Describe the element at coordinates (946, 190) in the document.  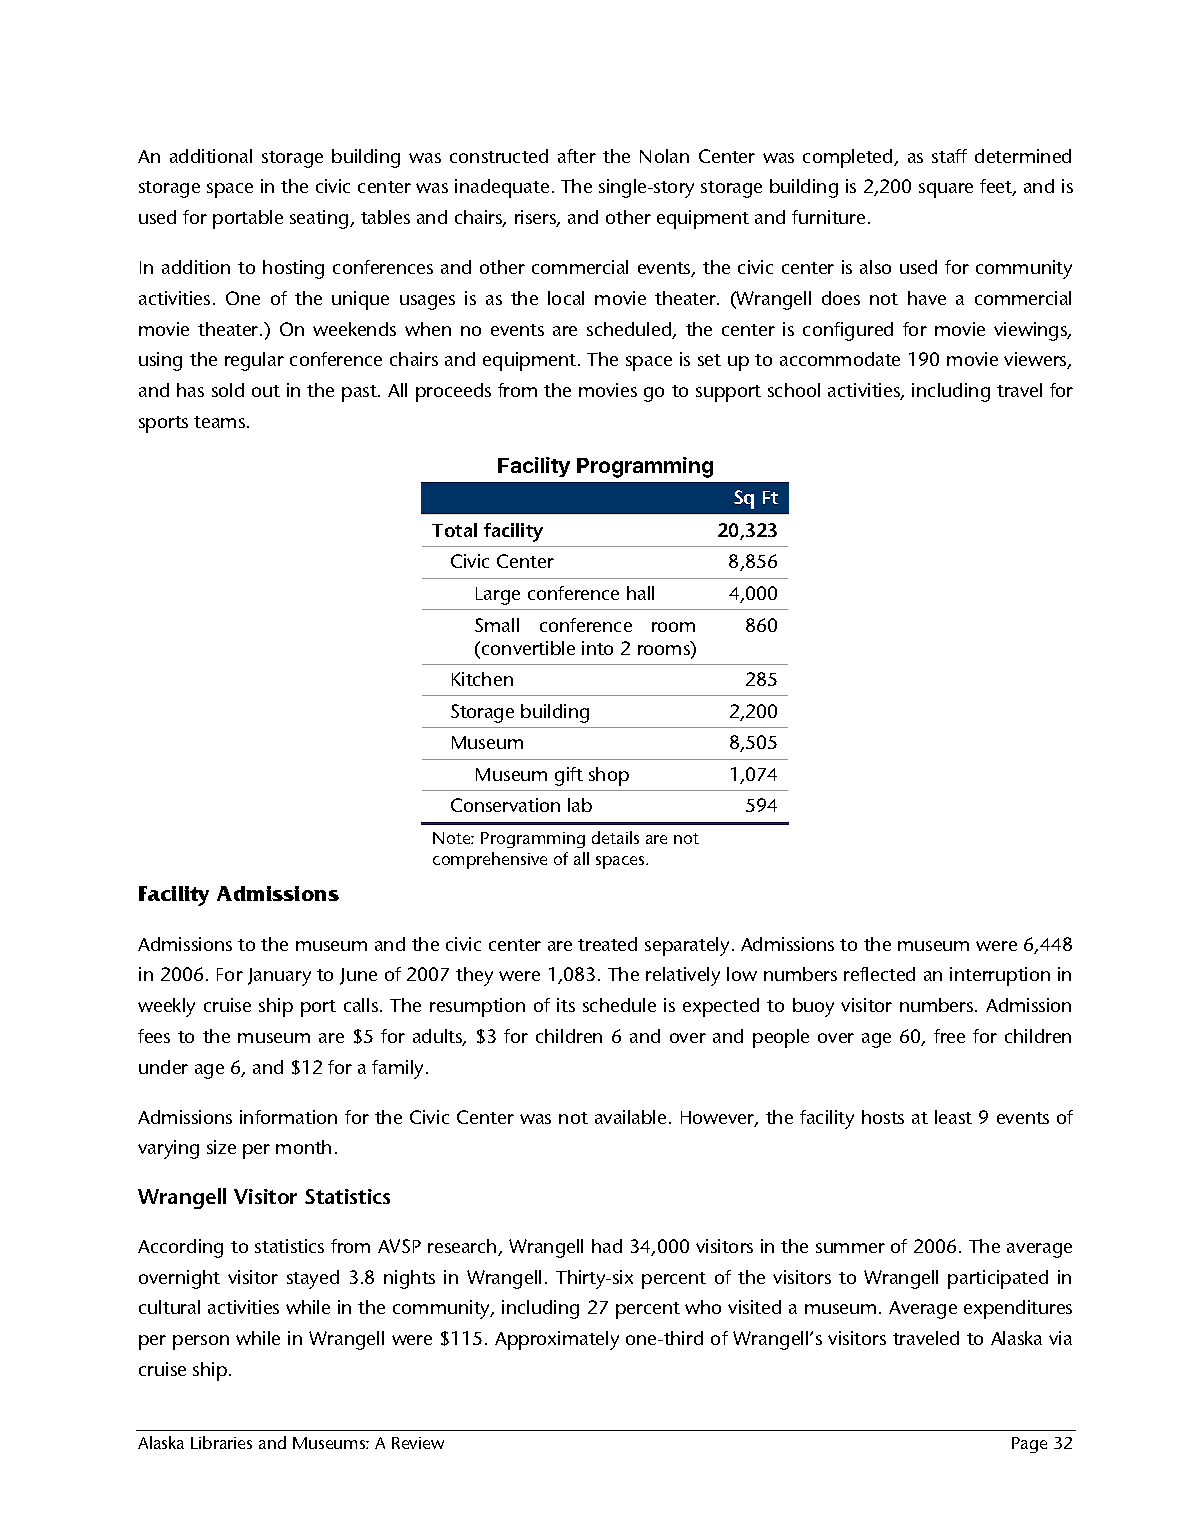
I see `square` at that location.
